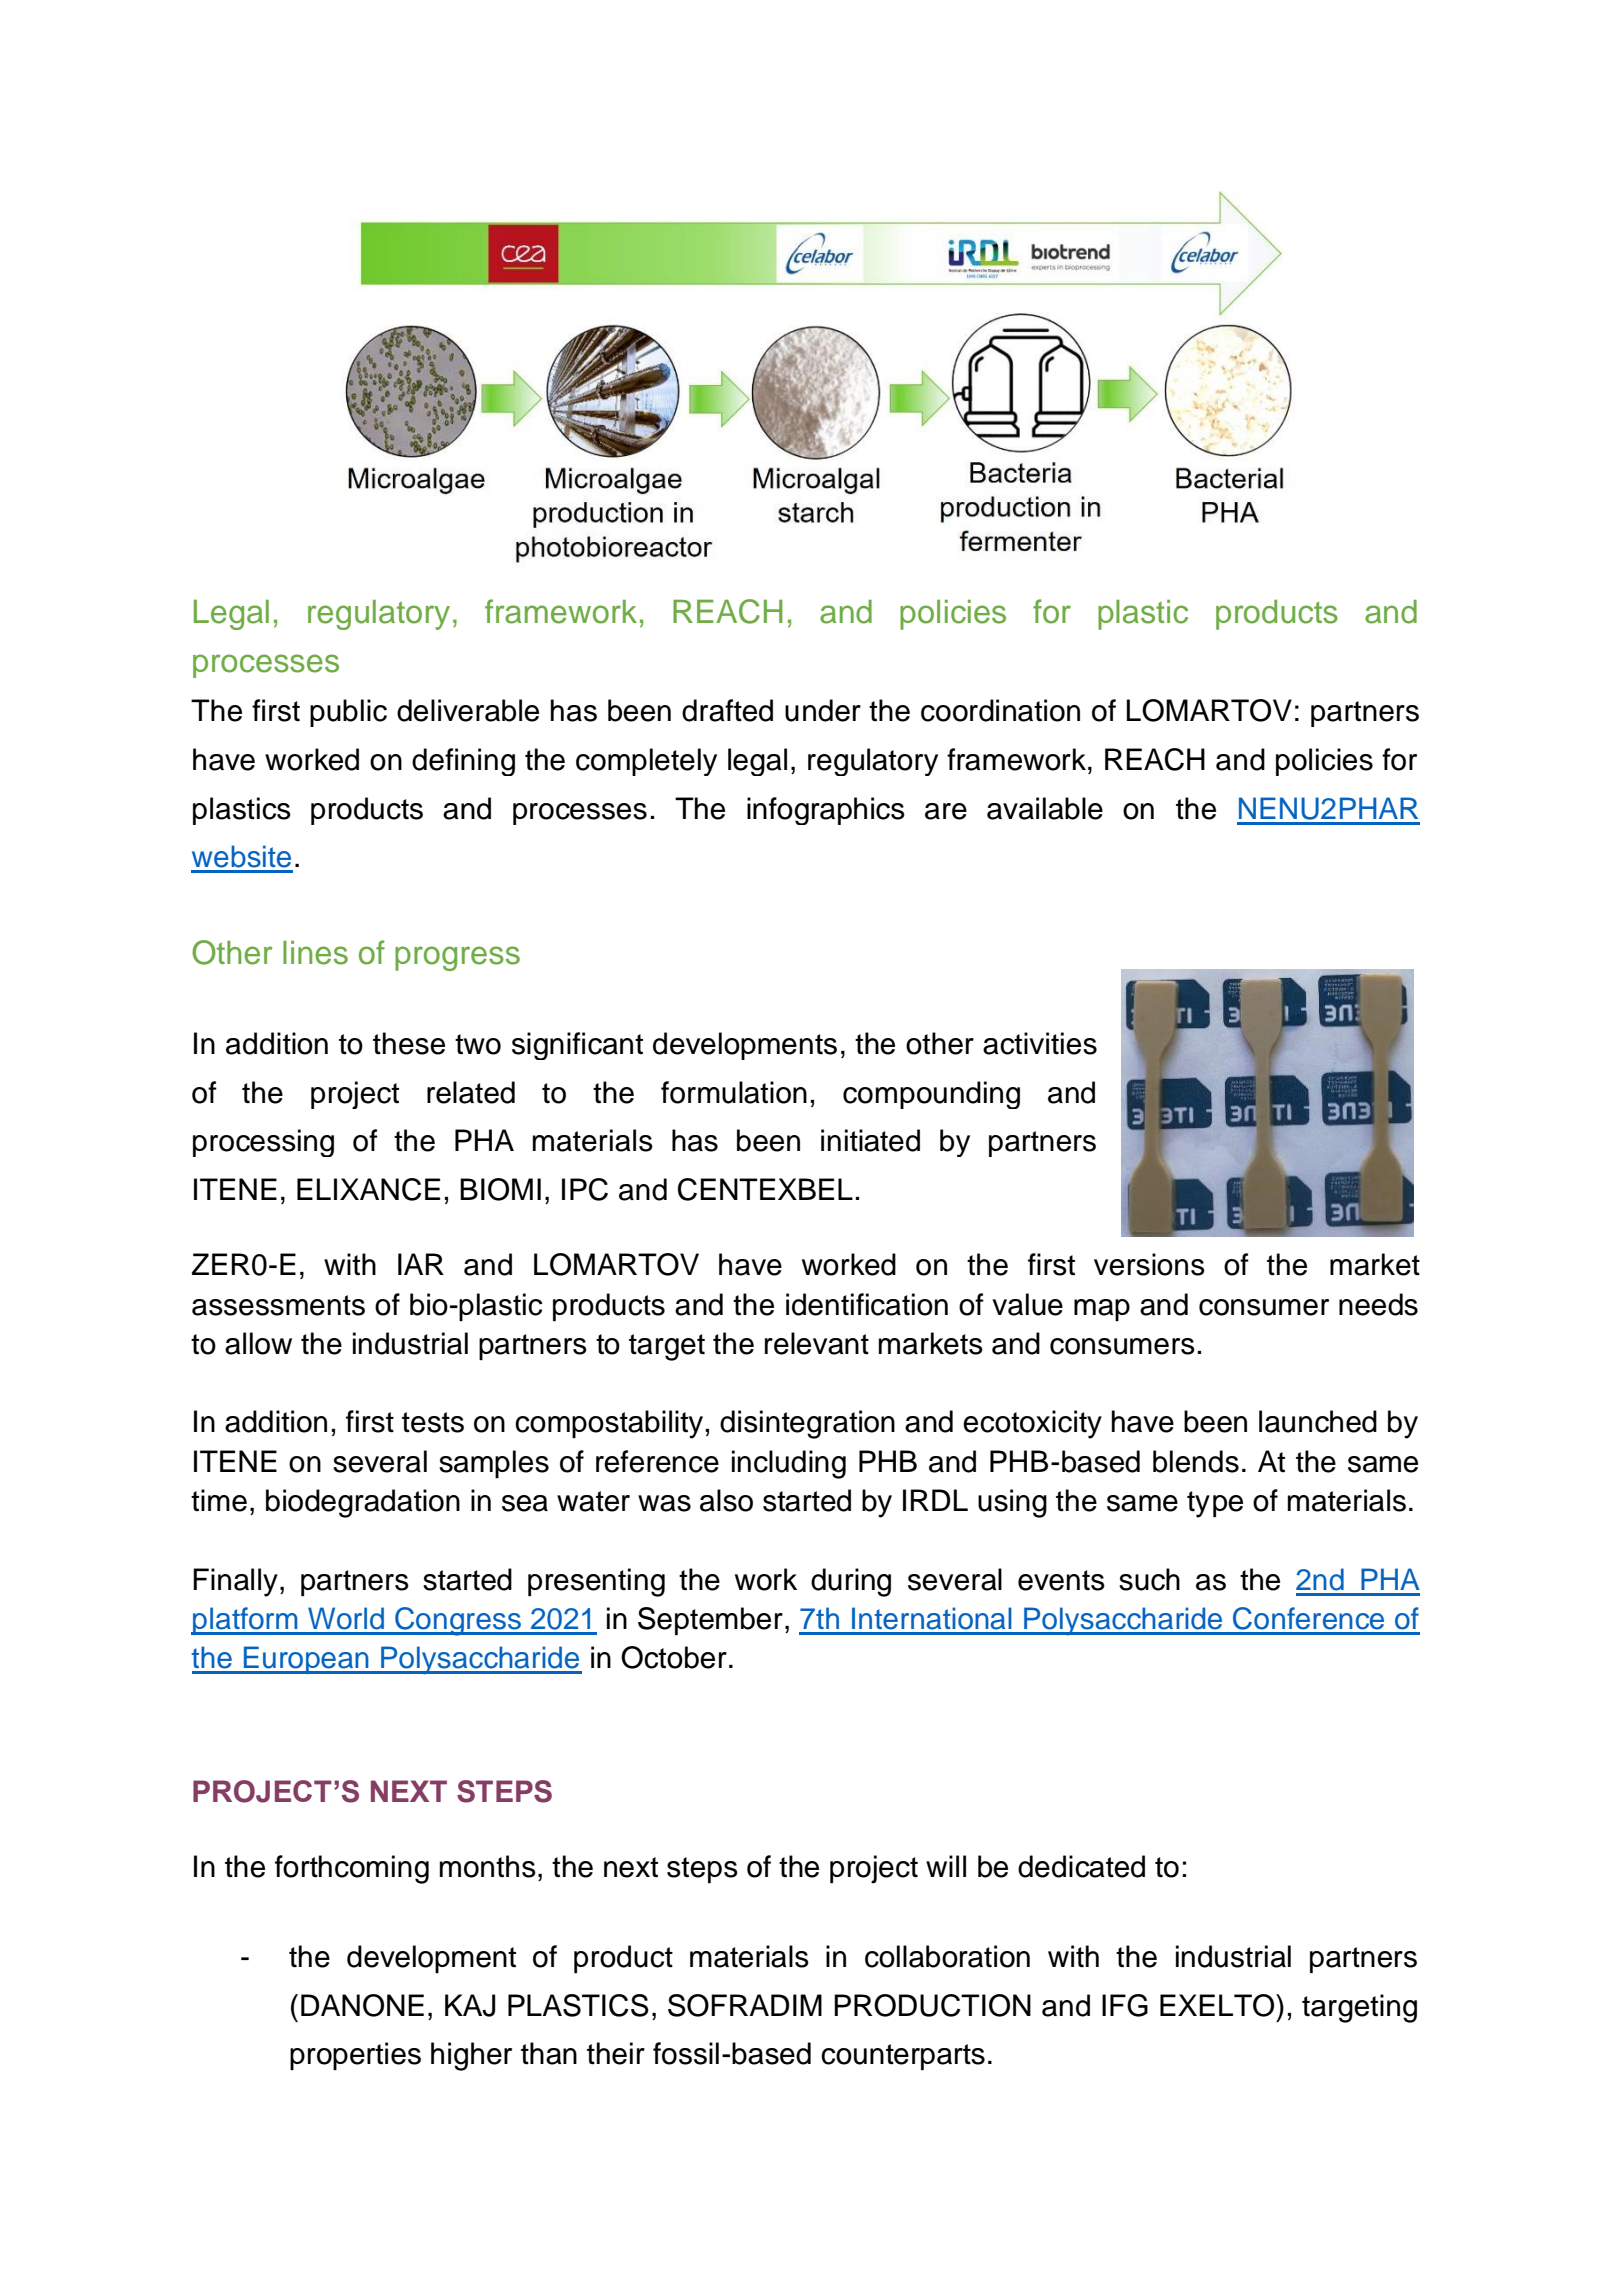 This document has height=2278, width=1611. Describe the element at coordinates (851, 1582) in the document. I see `during` at that location.
